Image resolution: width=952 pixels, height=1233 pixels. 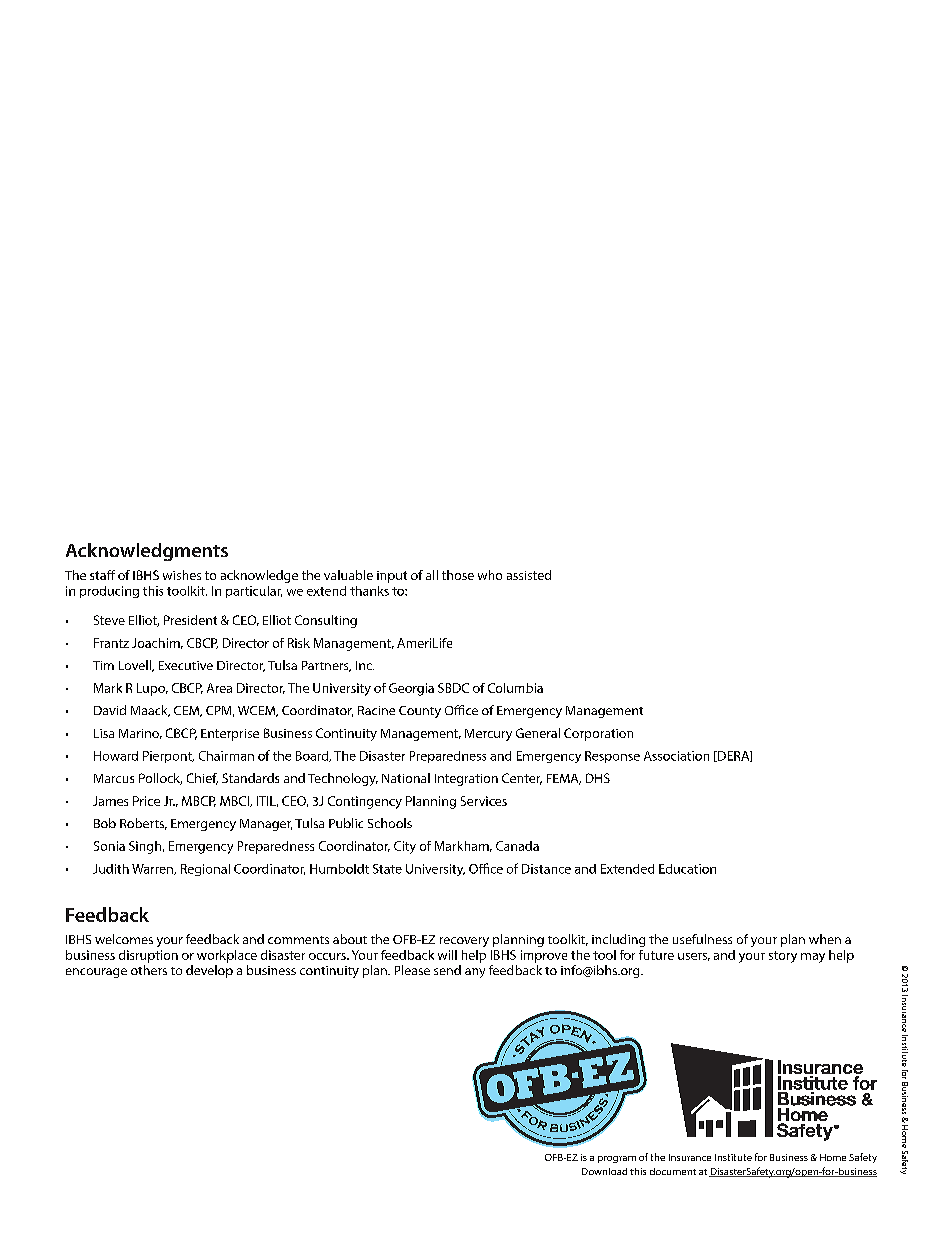 What do you see at coordinates (604, 1171) in the page?
I see `Download` at bounding box center [604, 1171].
